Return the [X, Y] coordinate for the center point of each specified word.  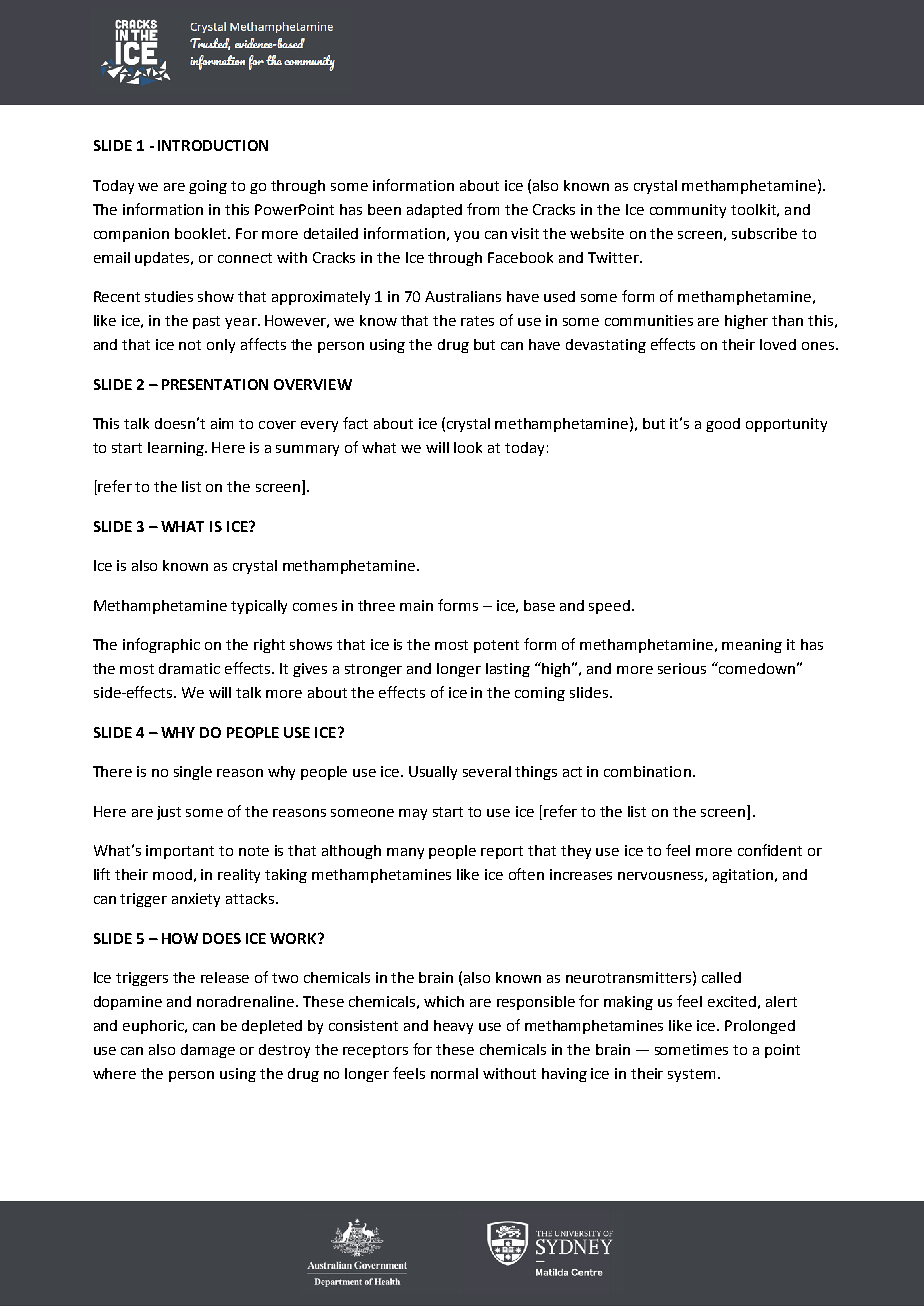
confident [770, 850]
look [468, 447]
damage [208, 1051]
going [208, 187]
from [483, 209]
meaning [752, 646]
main [416, 605]
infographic [161, 645]
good [723, 425]
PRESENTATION [215, 384]
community [688, 211]
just [169, 813]
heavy [453, 1027]
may [413, 814]
